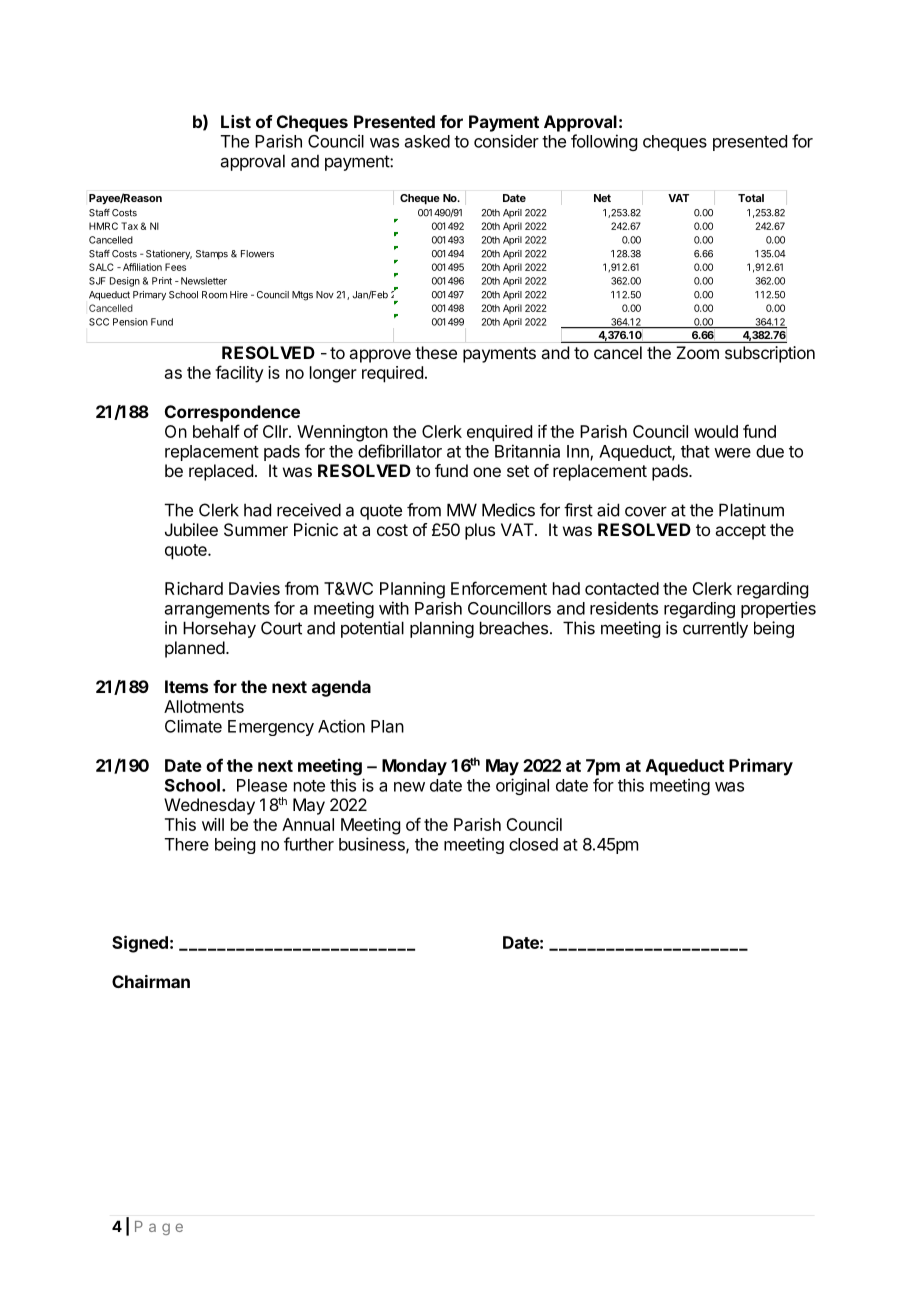  I want to click on Signed, so click(140, 944).
